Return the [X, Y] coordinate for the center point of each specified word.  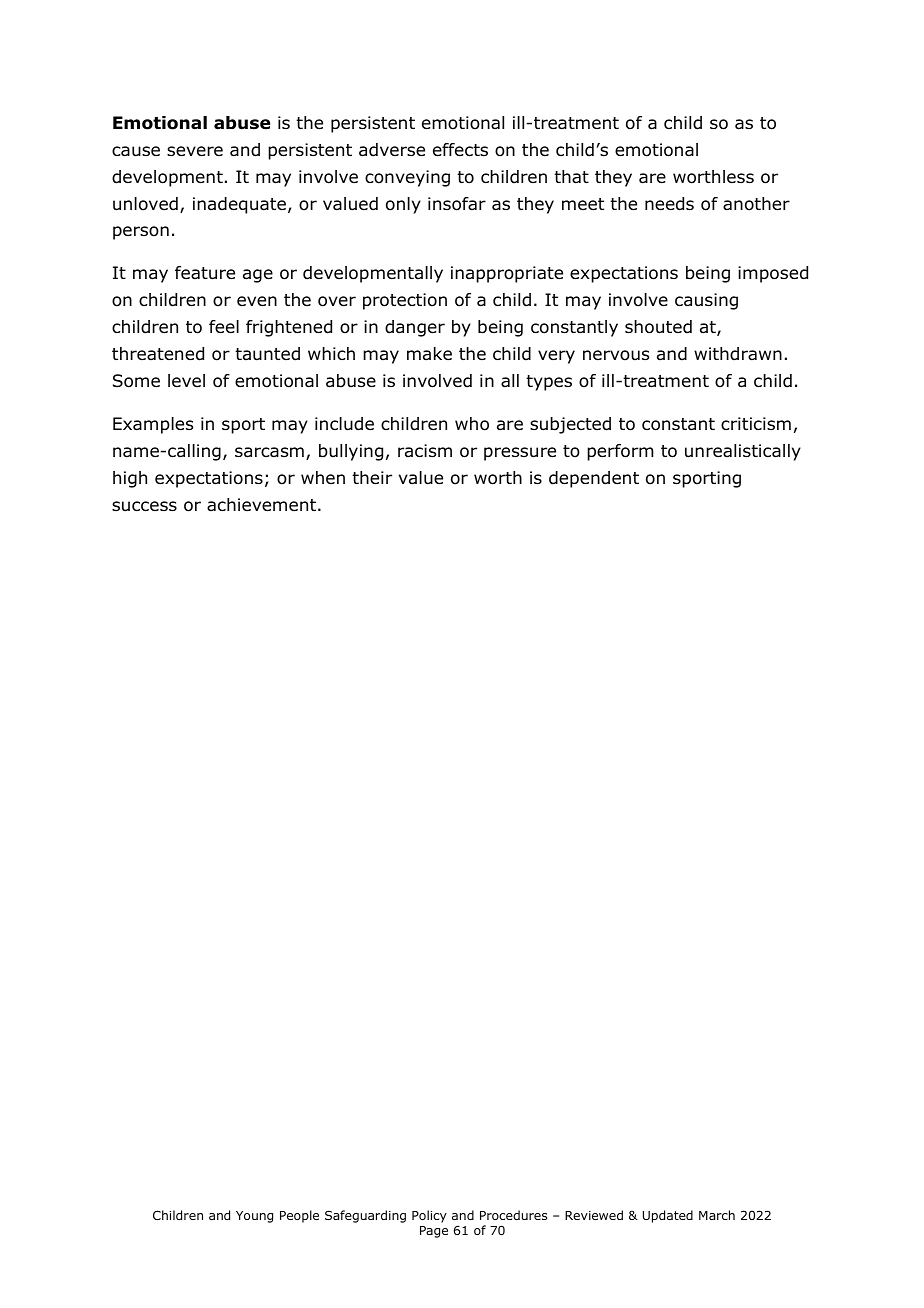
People [299, 1216]
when [323, 477]
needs [669, 204]
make [429, 353]
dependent [594, 479]
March [717, 1215]
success [144, 506]
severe [195, 151]
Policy [429, 1216]
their [372, 478]
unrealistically [743, 452]
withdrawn [738, 354]
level [186, 380]
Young [254, 1217]
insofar [457, 204]
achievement [261, 505]
